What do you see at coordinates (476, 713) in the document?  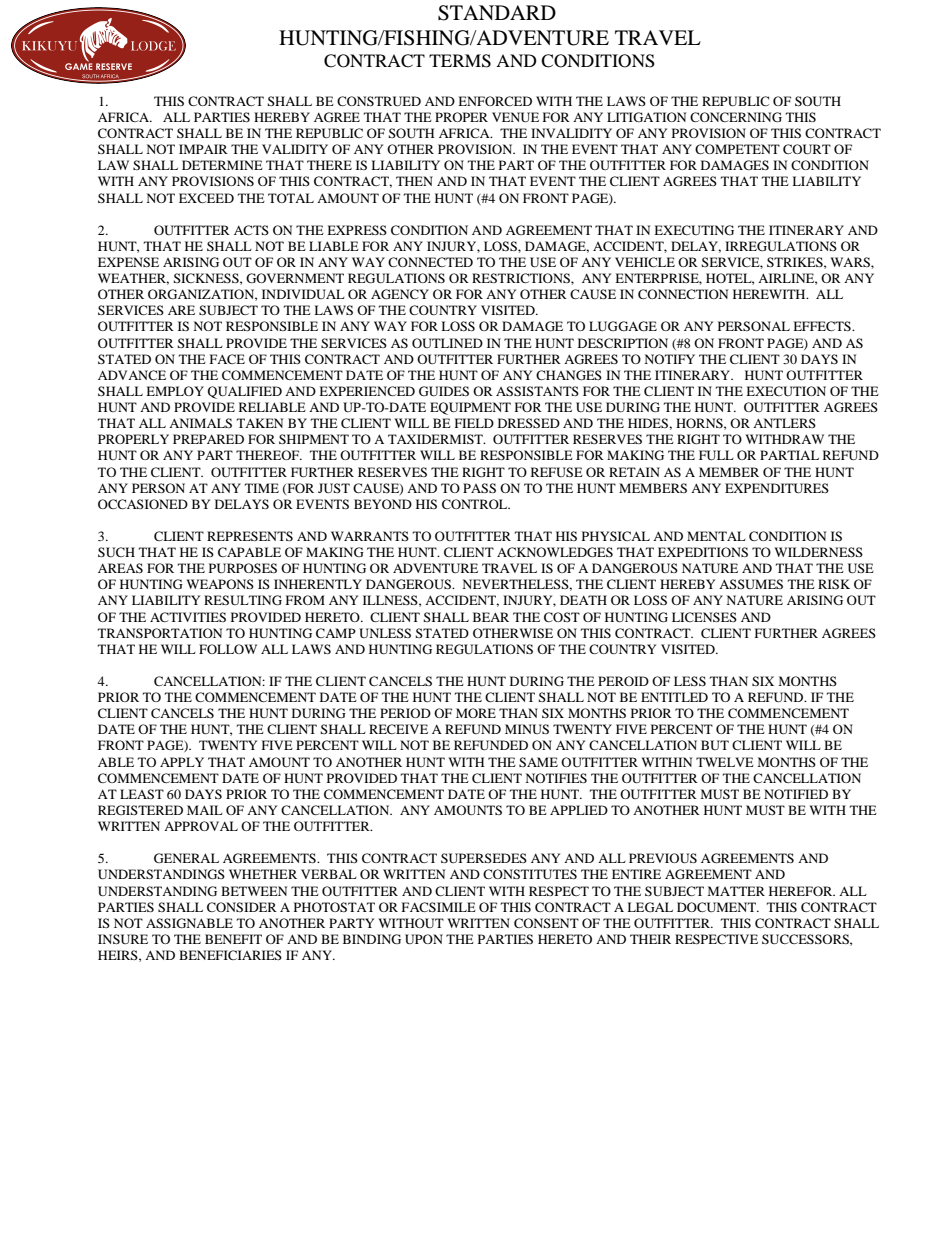 I see `MORE` at bounding box center [476, 713].
